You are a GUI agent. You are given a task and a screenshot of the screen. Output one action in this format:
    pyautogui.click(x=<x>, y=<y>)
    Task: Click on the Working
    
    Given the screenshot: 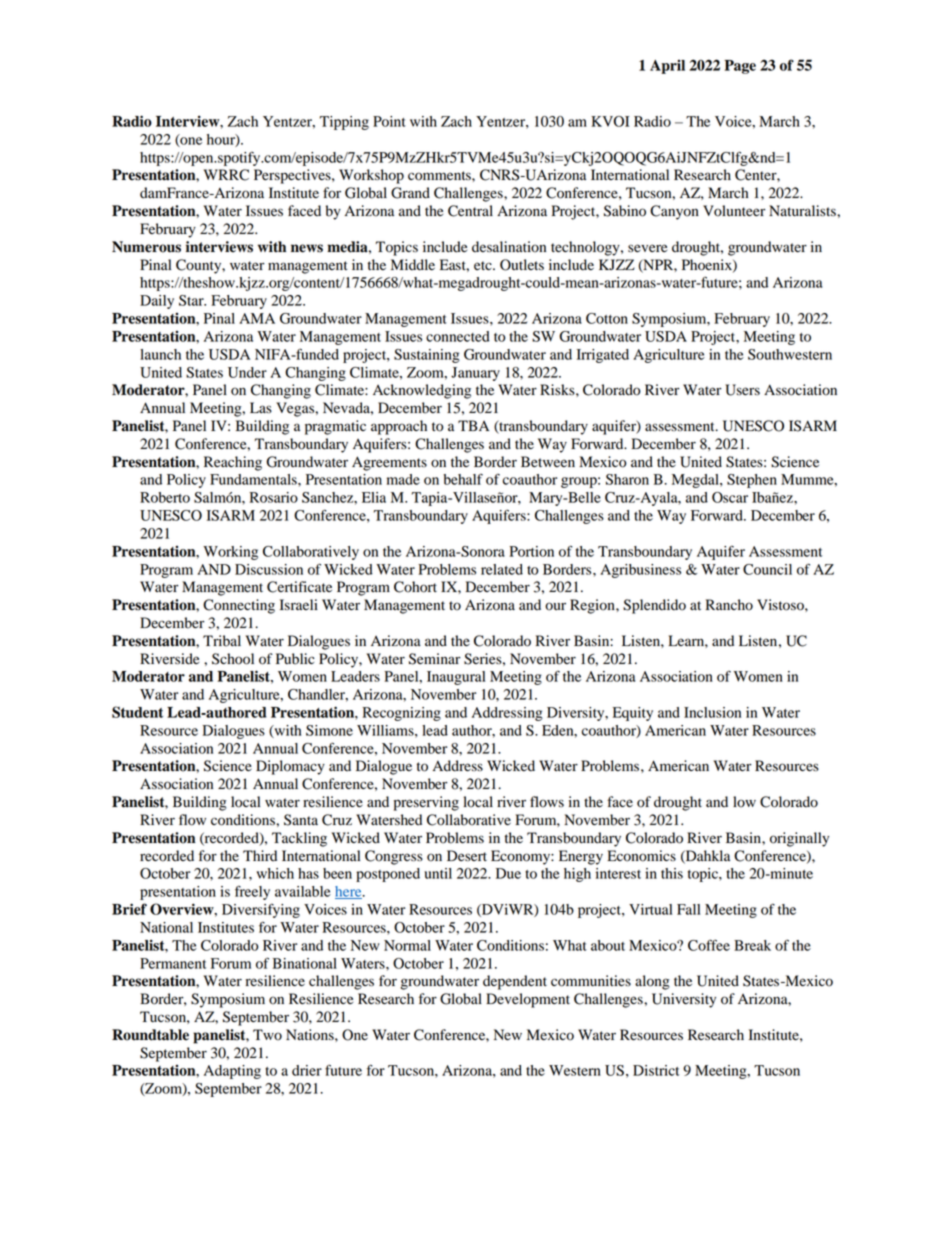 What is the action you would take?
    pyautogui.click(x=230, y=553)
